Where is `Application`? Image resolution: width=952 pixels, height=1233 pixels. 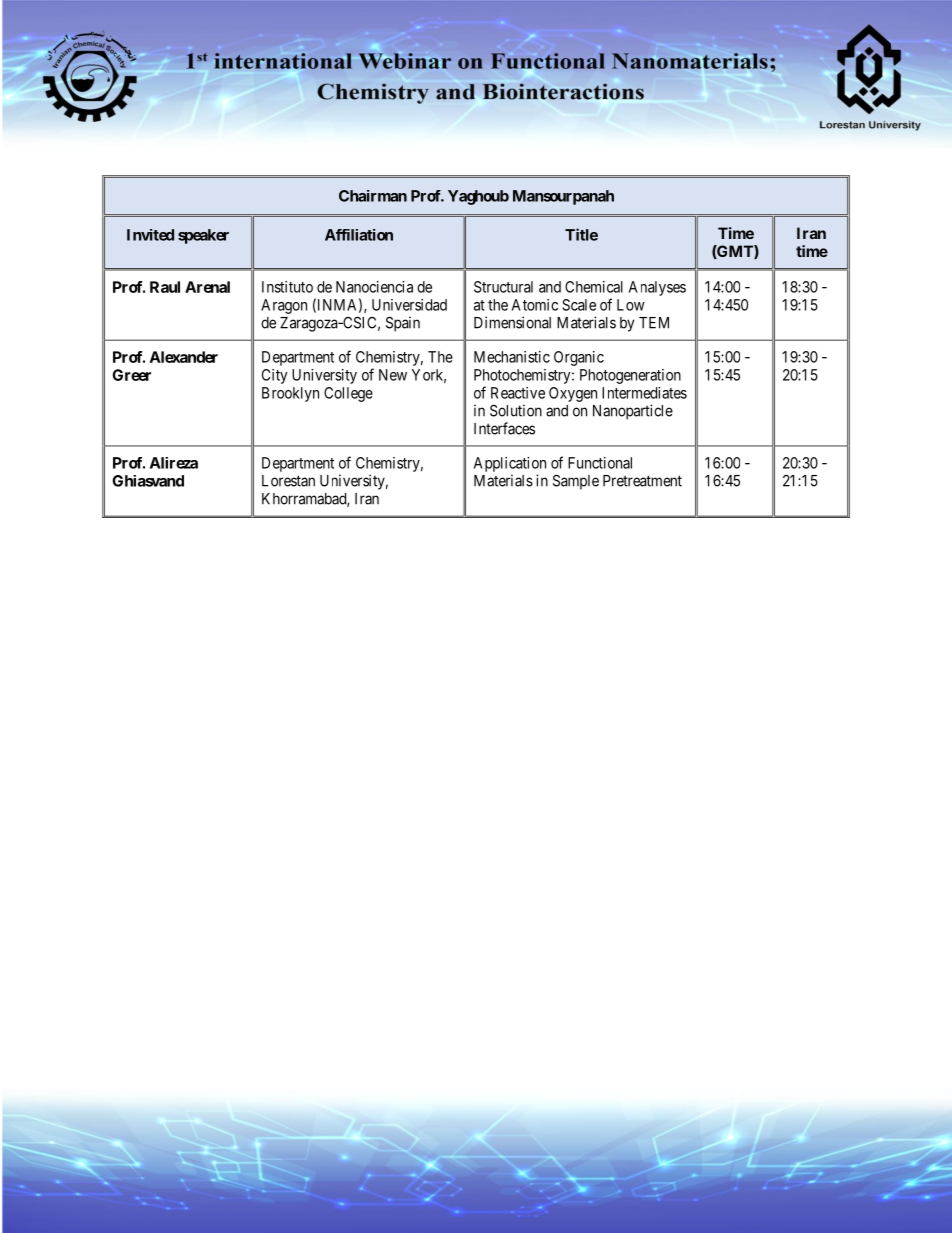 Application is located at coordinates (510, 464).
